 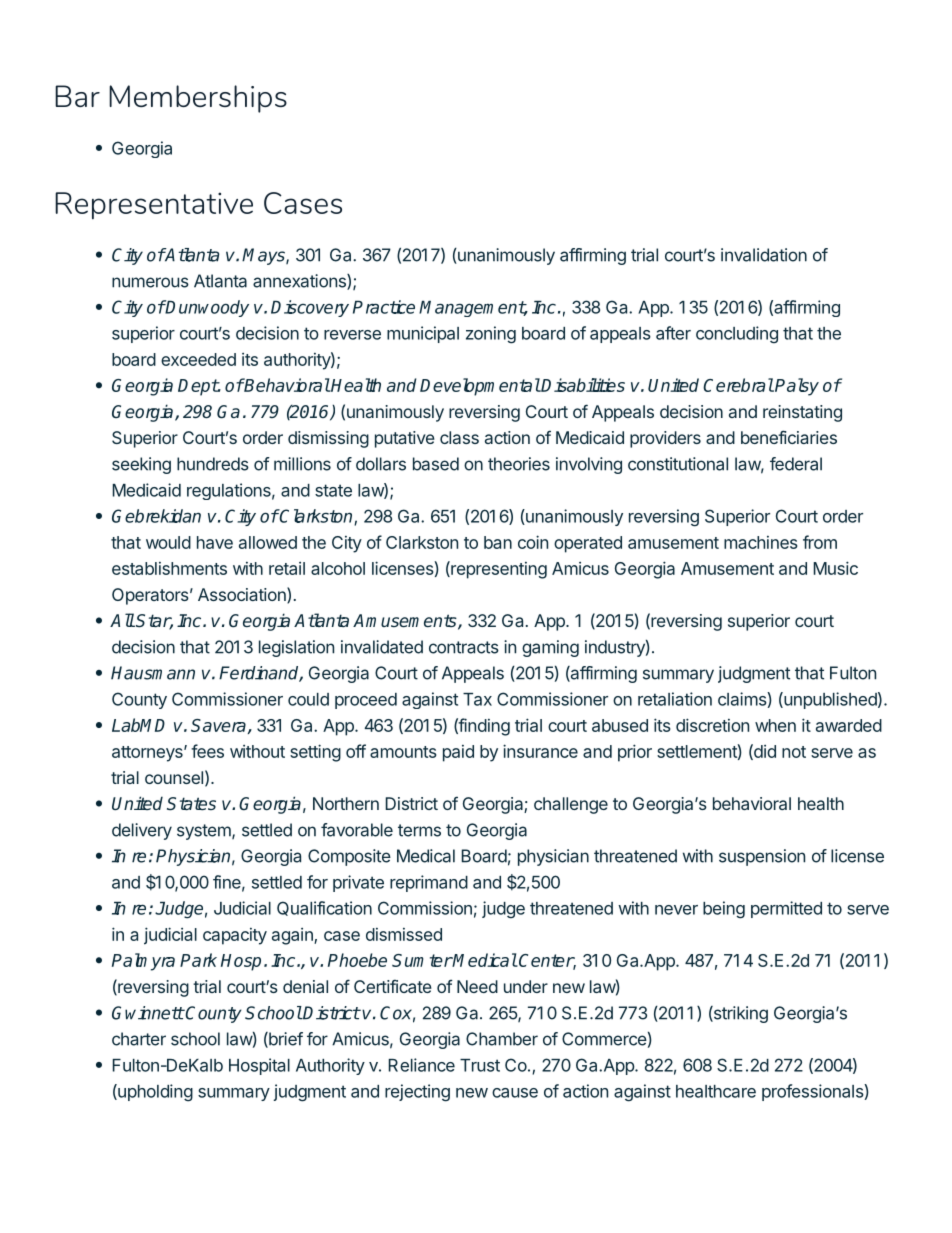 I want to click on charter, so click(x=139, y=1039).
